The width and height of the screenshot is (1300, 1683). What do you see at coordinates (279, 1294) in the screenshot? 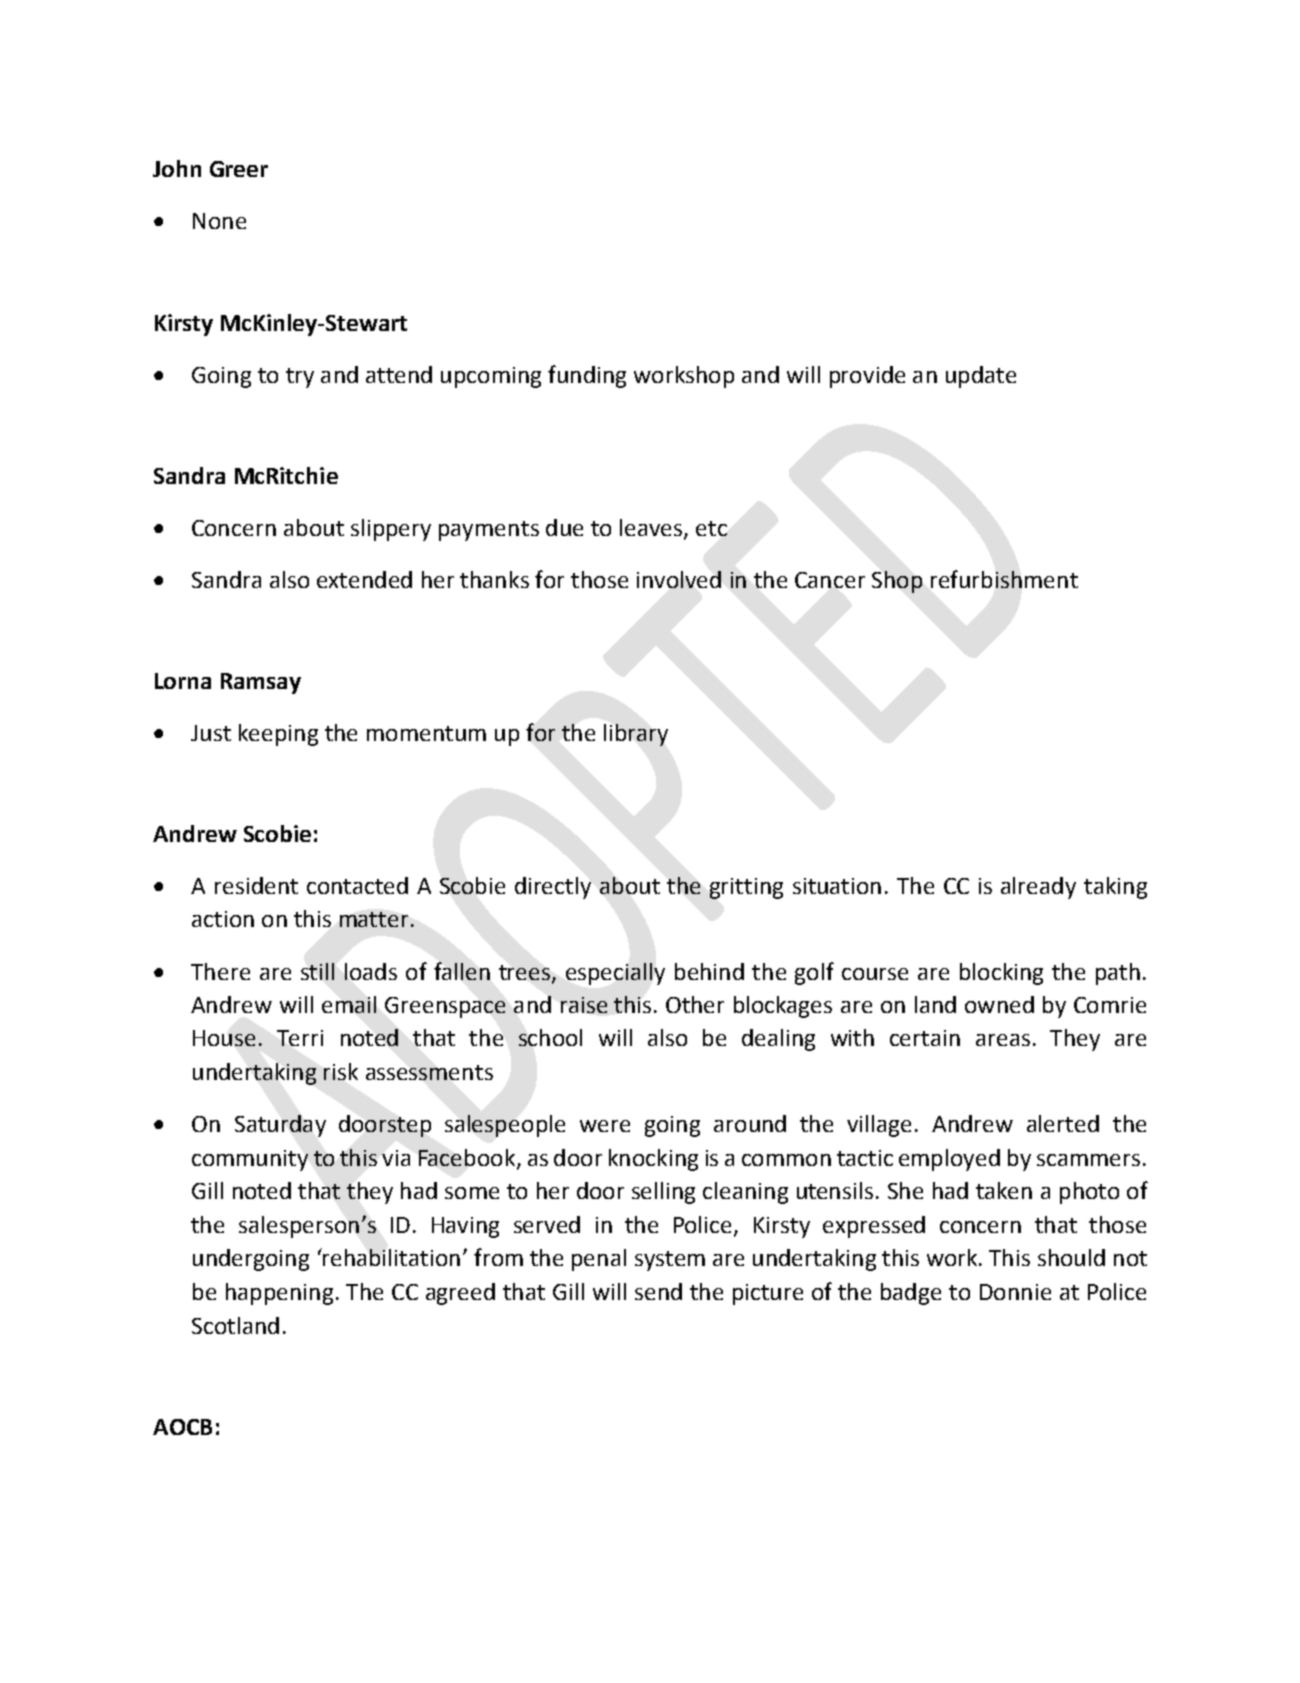
I see `happening` at bounding box center [279, 1294].
